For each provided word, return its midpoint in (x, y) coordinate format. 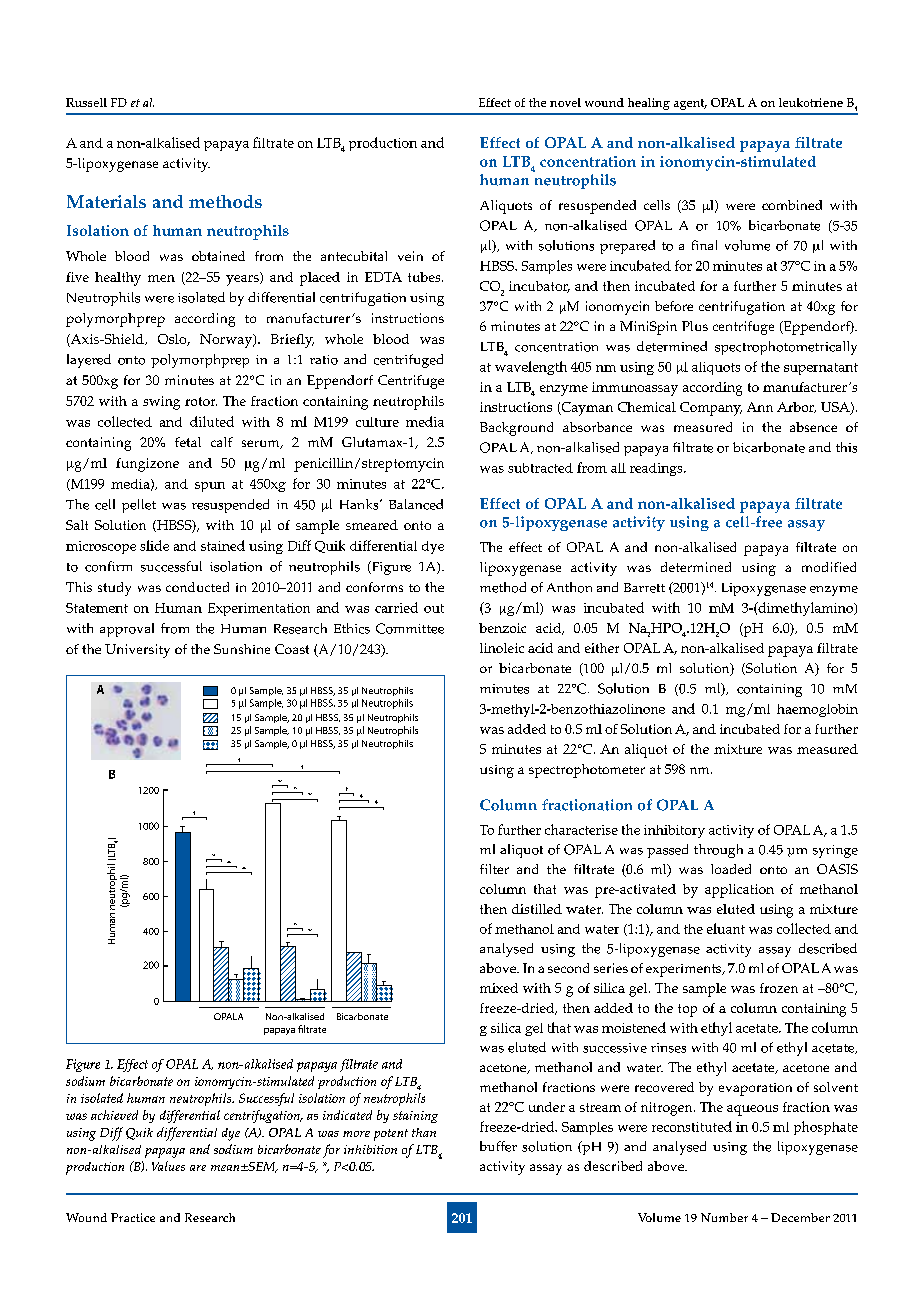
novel (565, 102)
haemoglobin (817, 710)
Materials (106, 201)
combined (792, 205)
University (137, 651)
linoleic (502, 648)
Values (168, 1166)
